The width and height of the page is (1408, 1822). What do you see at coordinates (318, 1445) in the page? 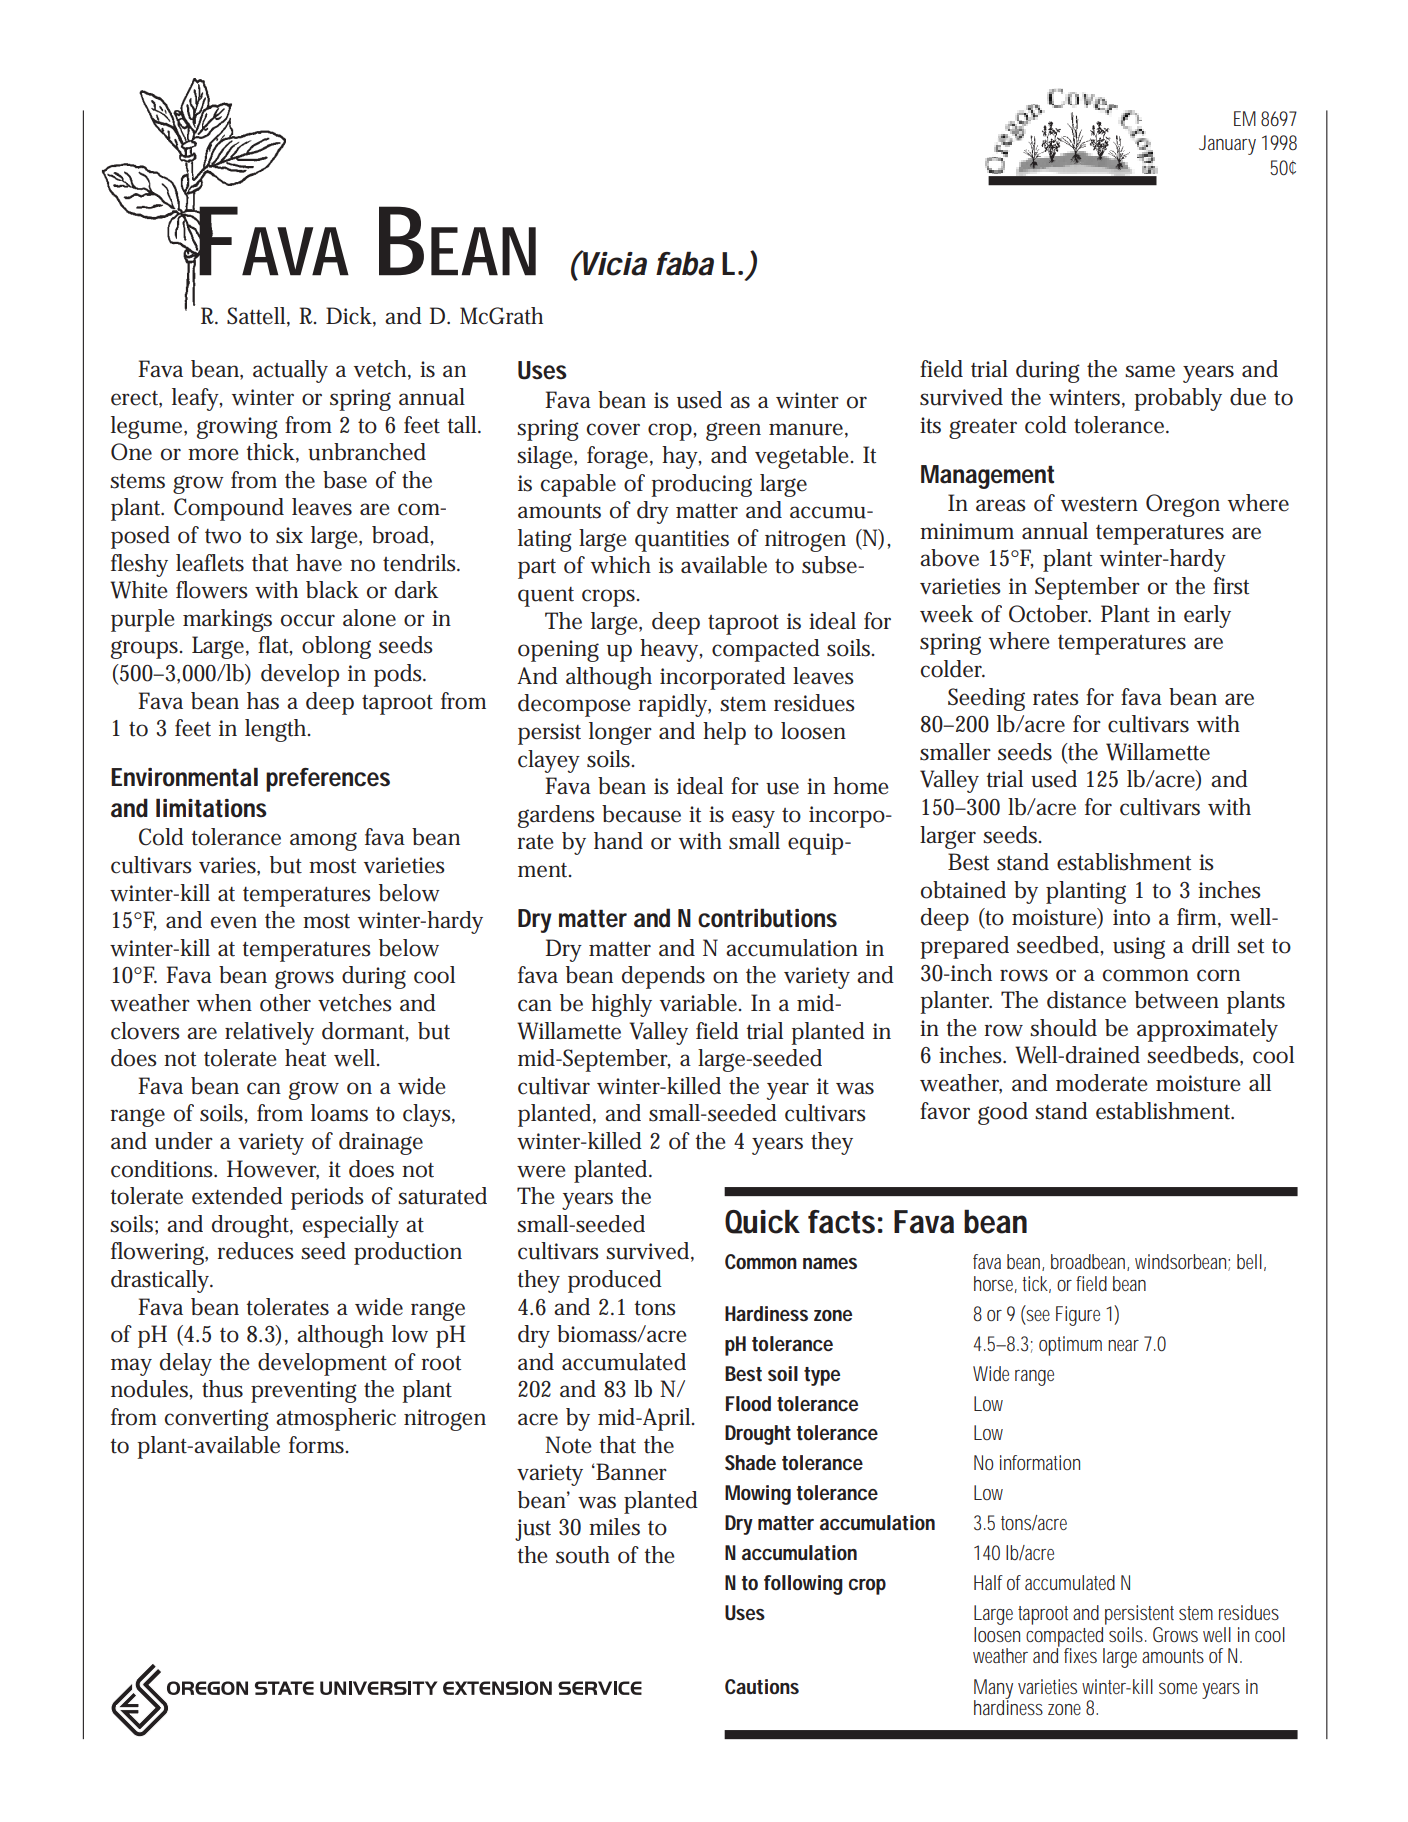
I see `forms` at bounding box center [318, 1445].
